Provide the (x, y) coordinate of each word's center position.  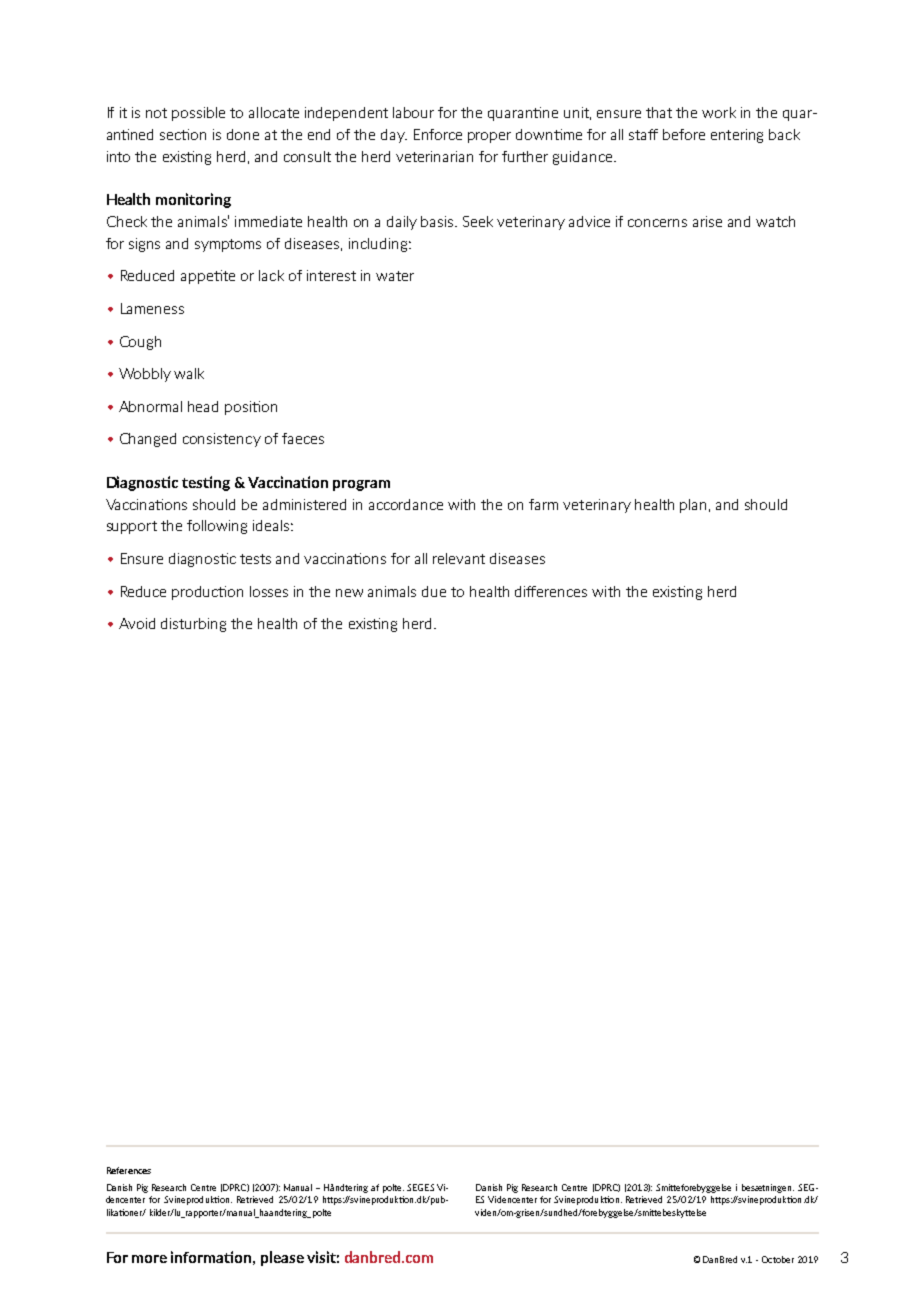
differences (551, 591)
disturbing (193, 625)
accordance (406, 504)
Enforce (438, 134)
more (149, 1259)
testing (206, 483)
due (434, 591)
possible (198, 114)
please (282, 1258)
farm (543, 504)
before (684, 134)
